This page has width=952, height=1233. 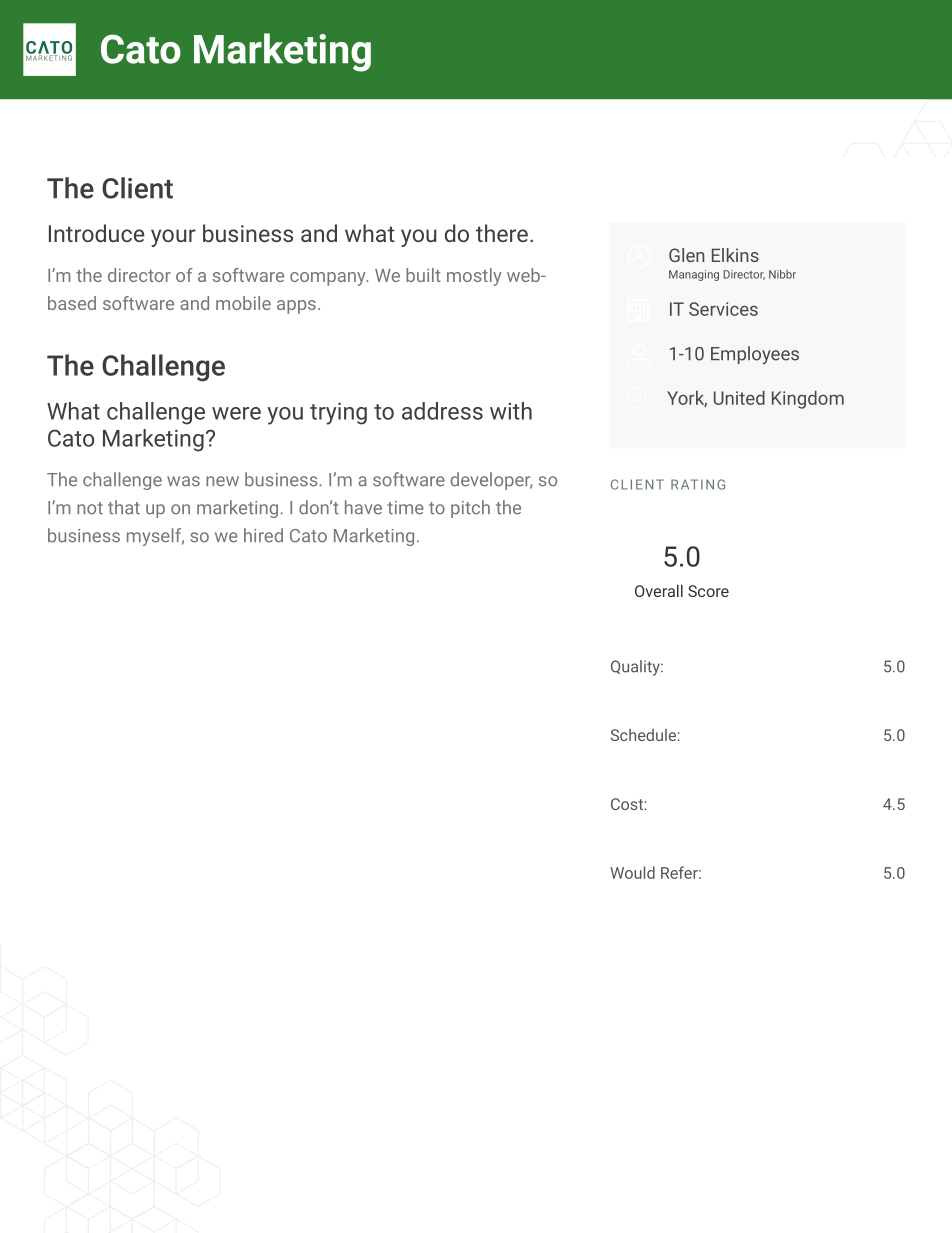 What do you see at coordinates (423, 275) in the page?
I see `built` at bounding box center [423, 275].
